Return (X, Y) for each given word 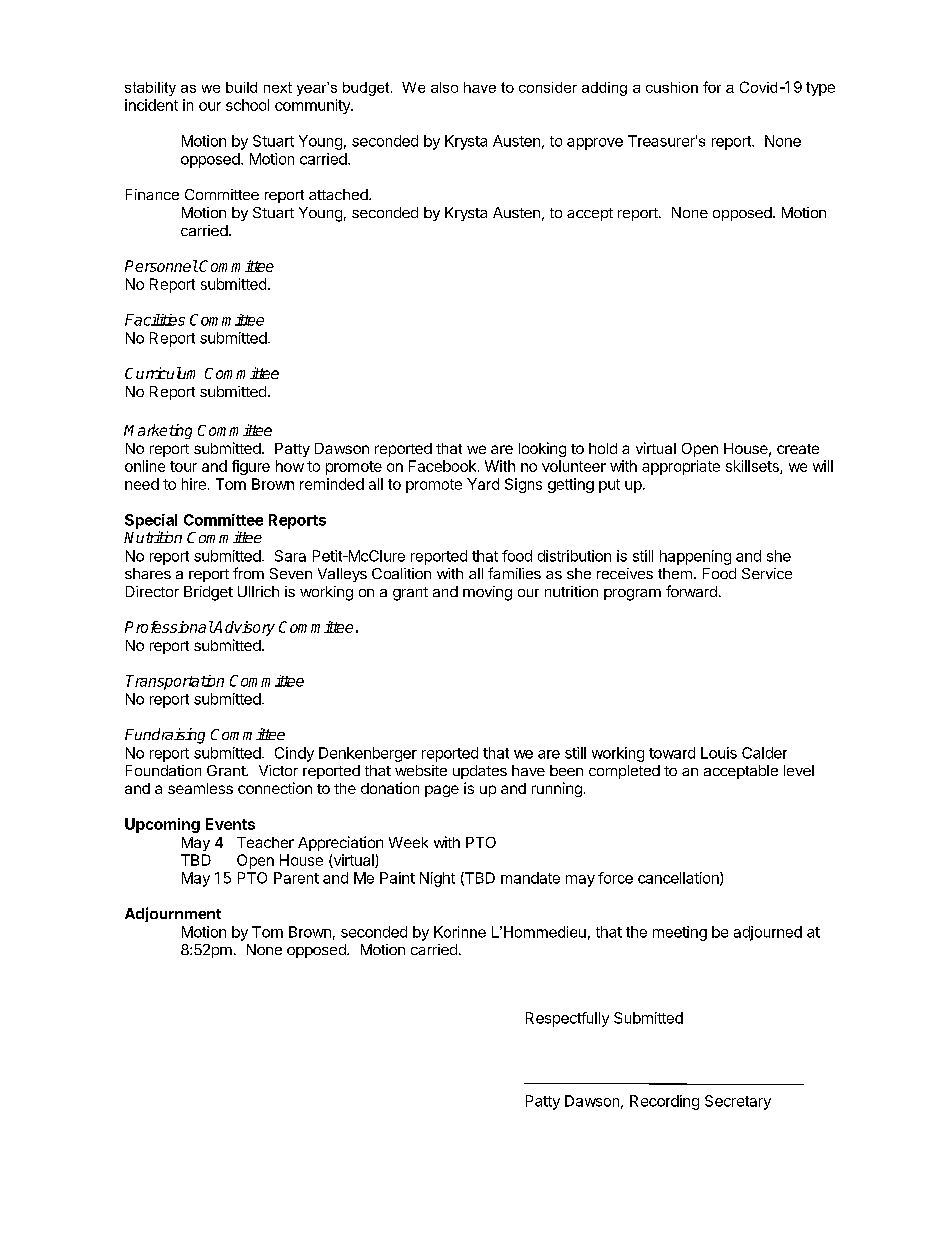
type (820, 89)
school (247, 105)
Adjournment (173, 914)
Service (767, 573)
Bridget (208, 593)
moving (487, 593)
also (444, 87)
